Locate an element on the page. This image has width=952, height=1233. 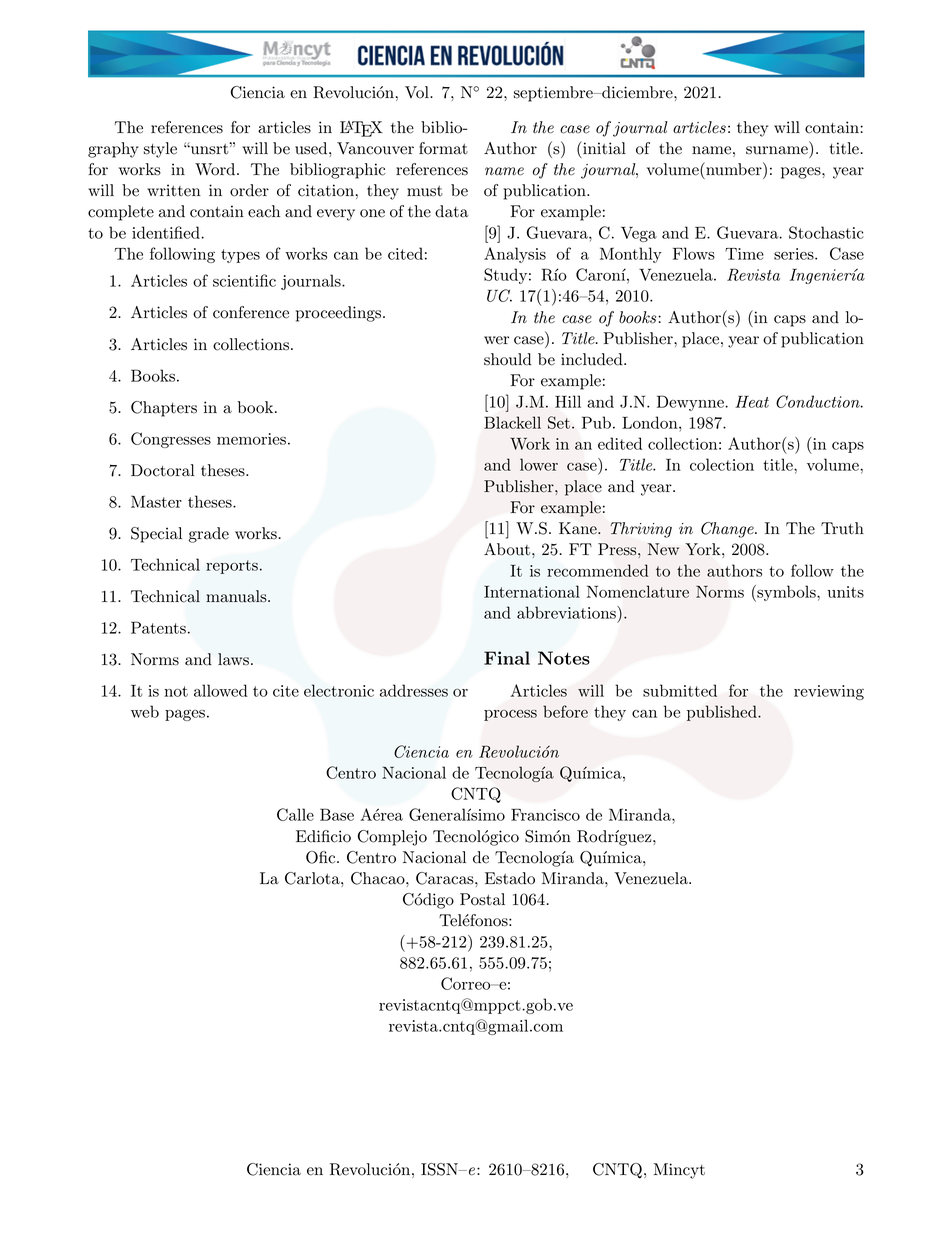
published is located at coordinates (723, 713).
